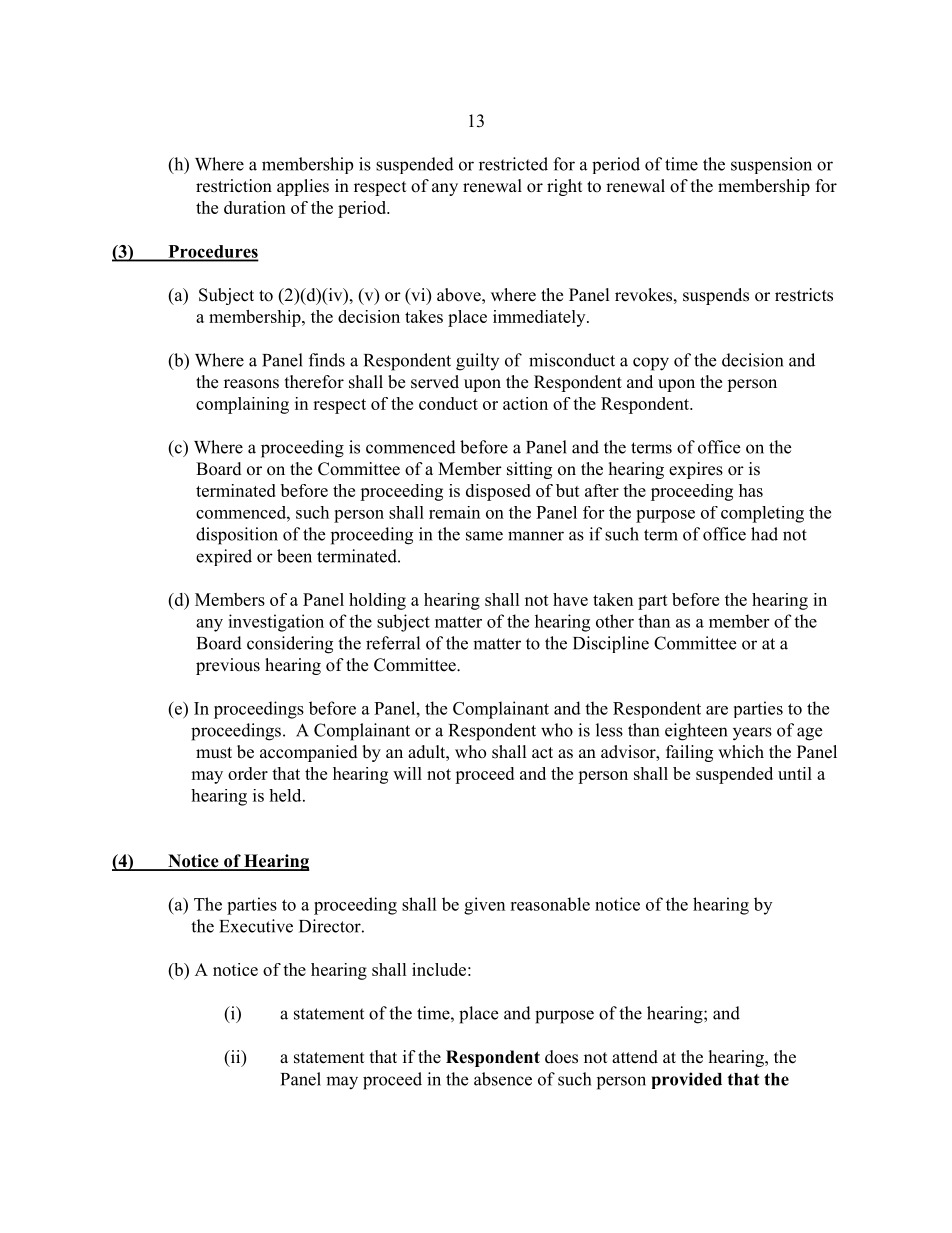  What do you see at coordinates (570, 599) in the page?
I see `have` at bounding box center [570, 599].
